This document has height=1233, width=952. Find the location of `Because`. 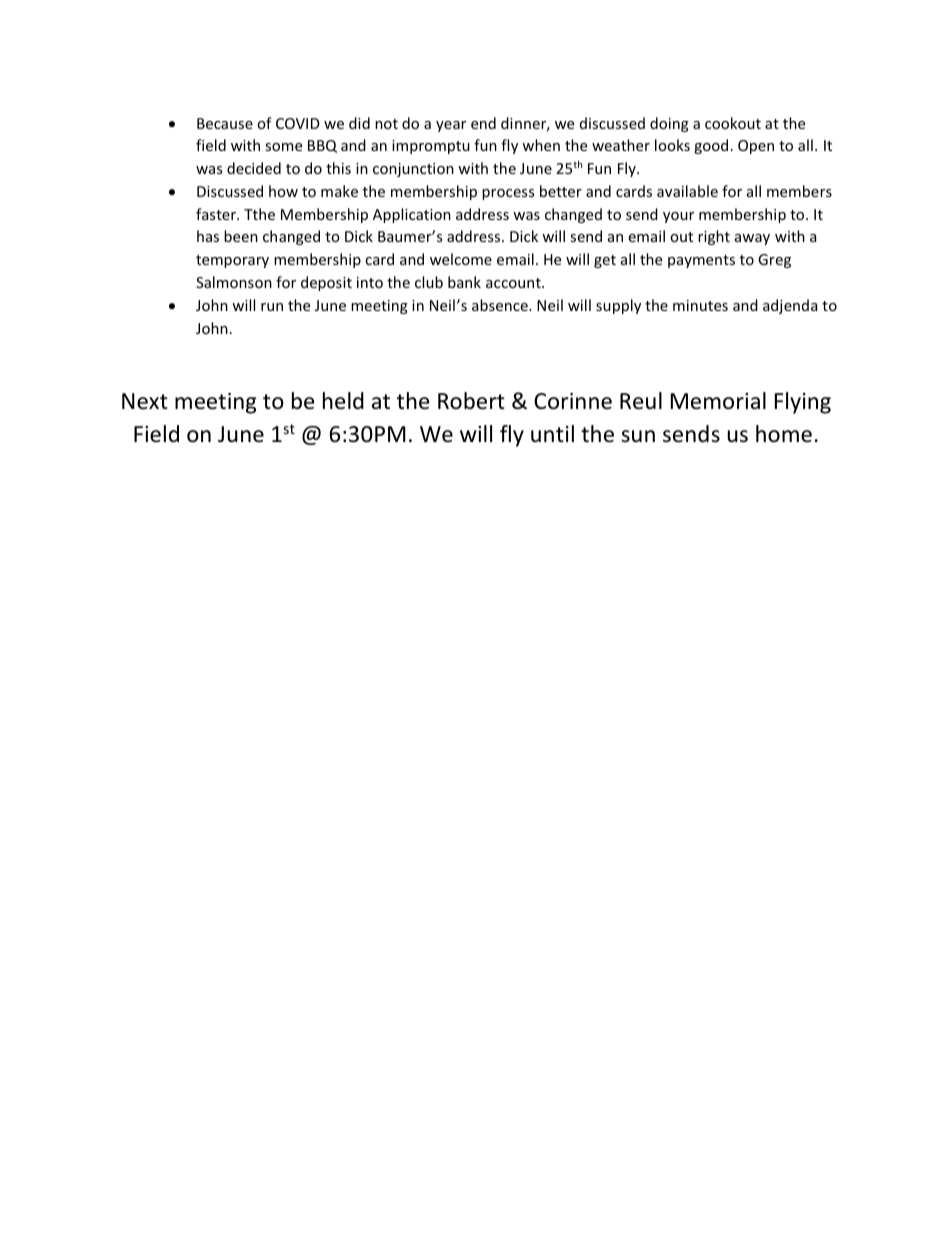

Because is located at coordinates (225, 123).
